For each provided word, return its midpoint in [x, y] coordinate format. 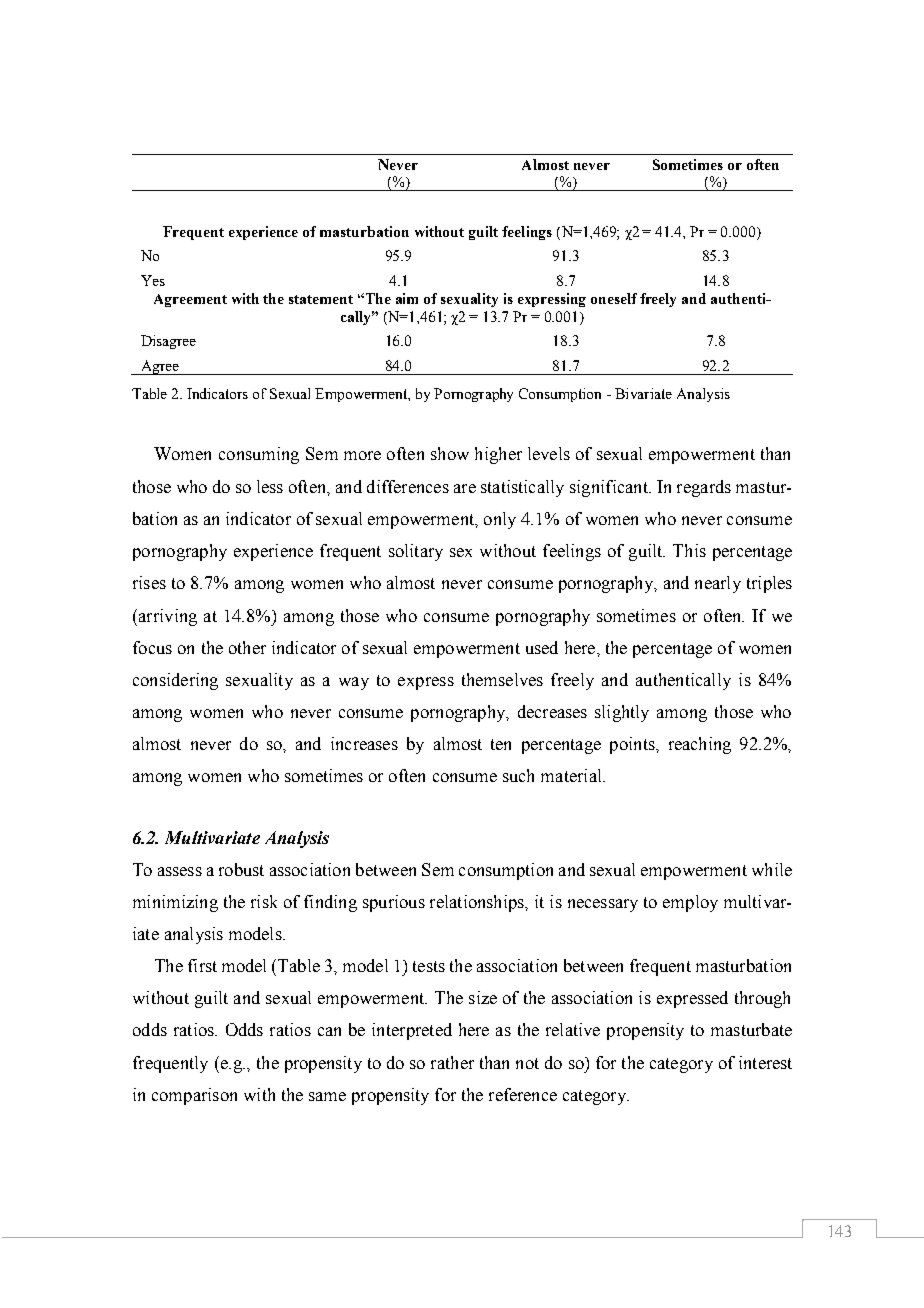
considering [175, 681]
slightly [622, 713]
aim [407, 298]
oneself [614, 298]
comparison [194, 1096]
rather [452, 1062]
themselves [502, 679]
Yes [153, 280]
